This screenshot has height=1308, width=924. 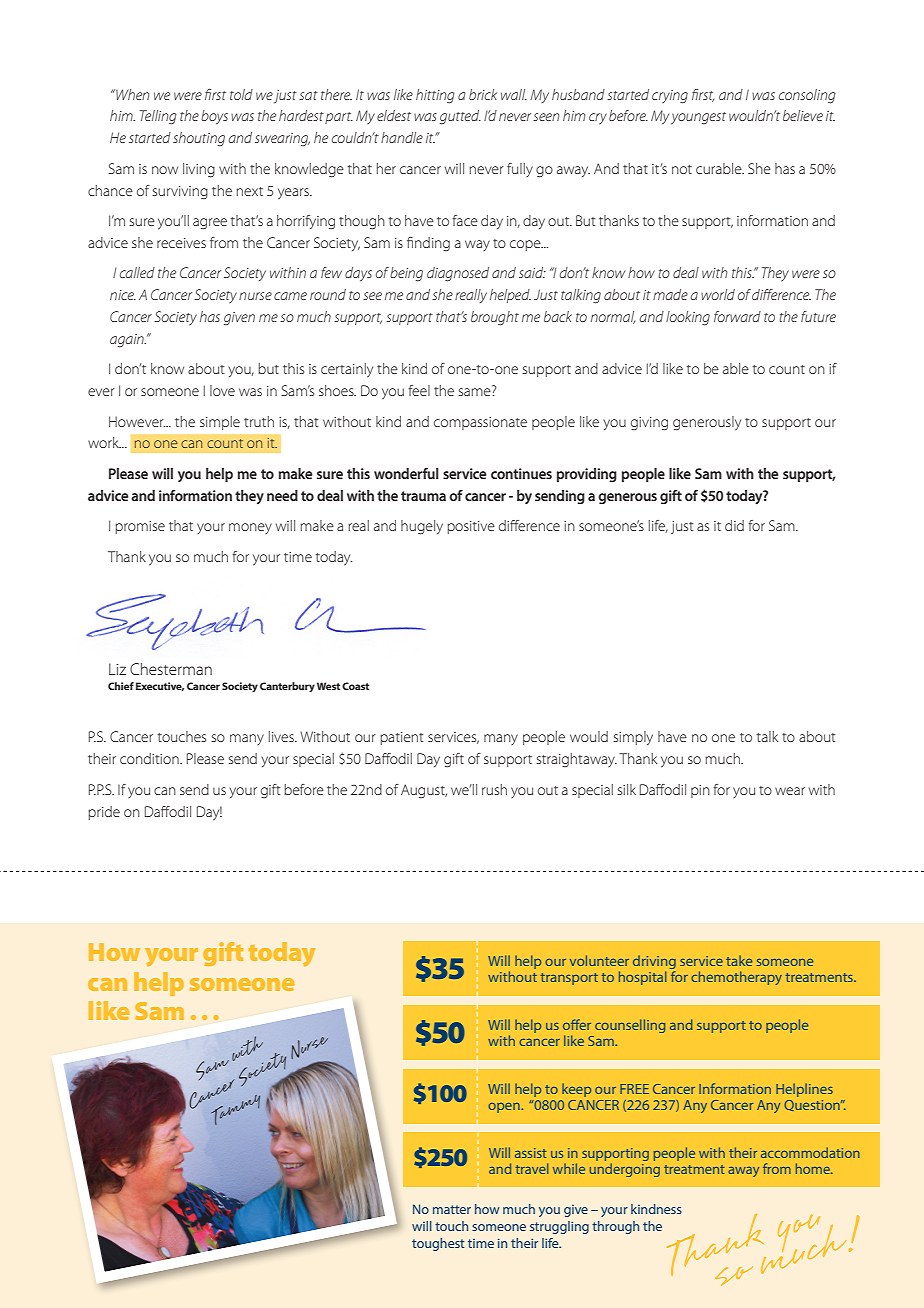 What do you see at coordinates (140, 527) in the screenshot?
I see `promise` at bounding box center [140, 527].
